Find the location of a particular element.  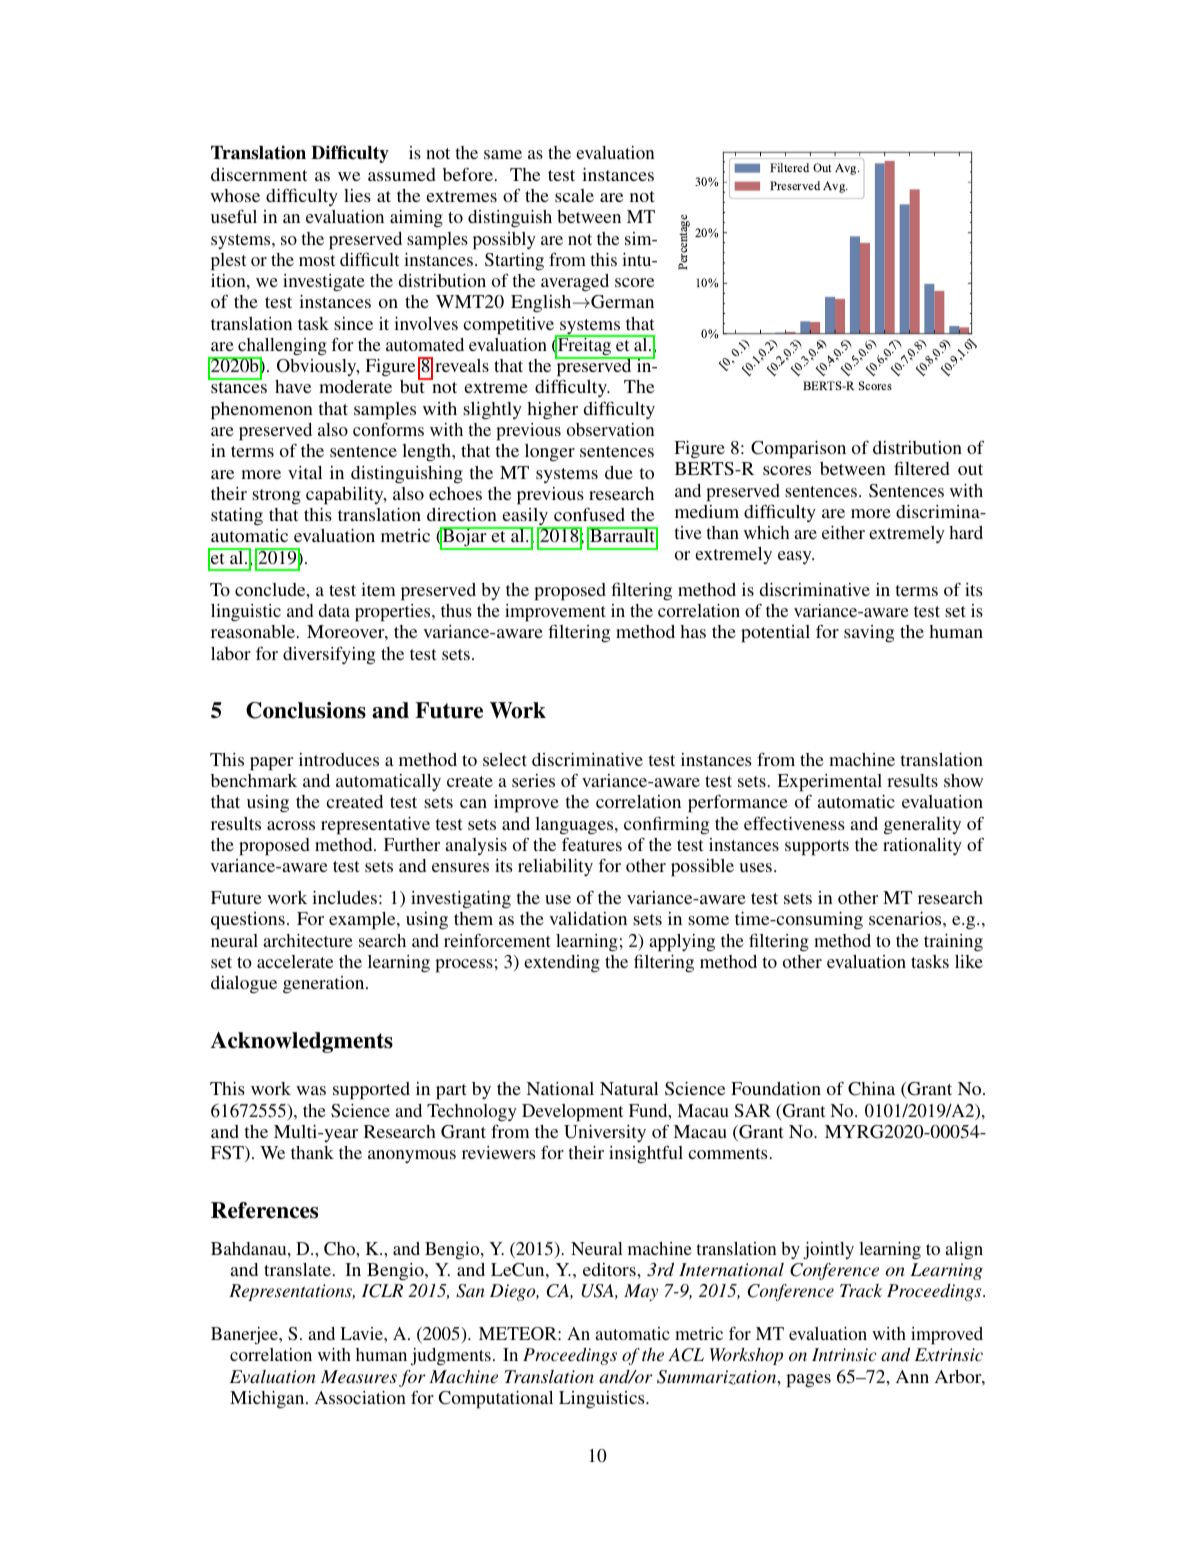

scale is located at coordinates (574, 195).
